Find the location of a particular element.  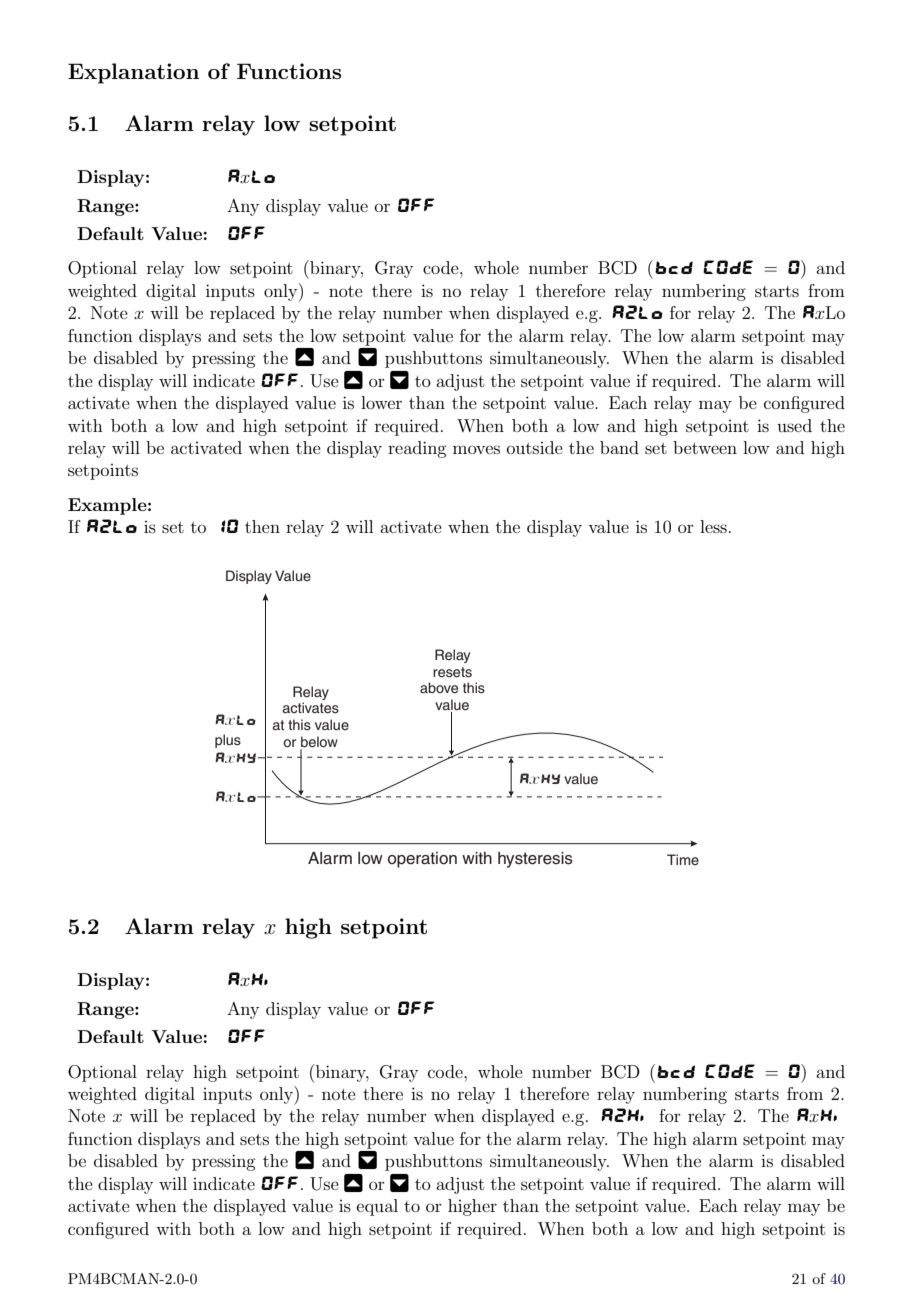

operation is located at coordinates (422, 860).
